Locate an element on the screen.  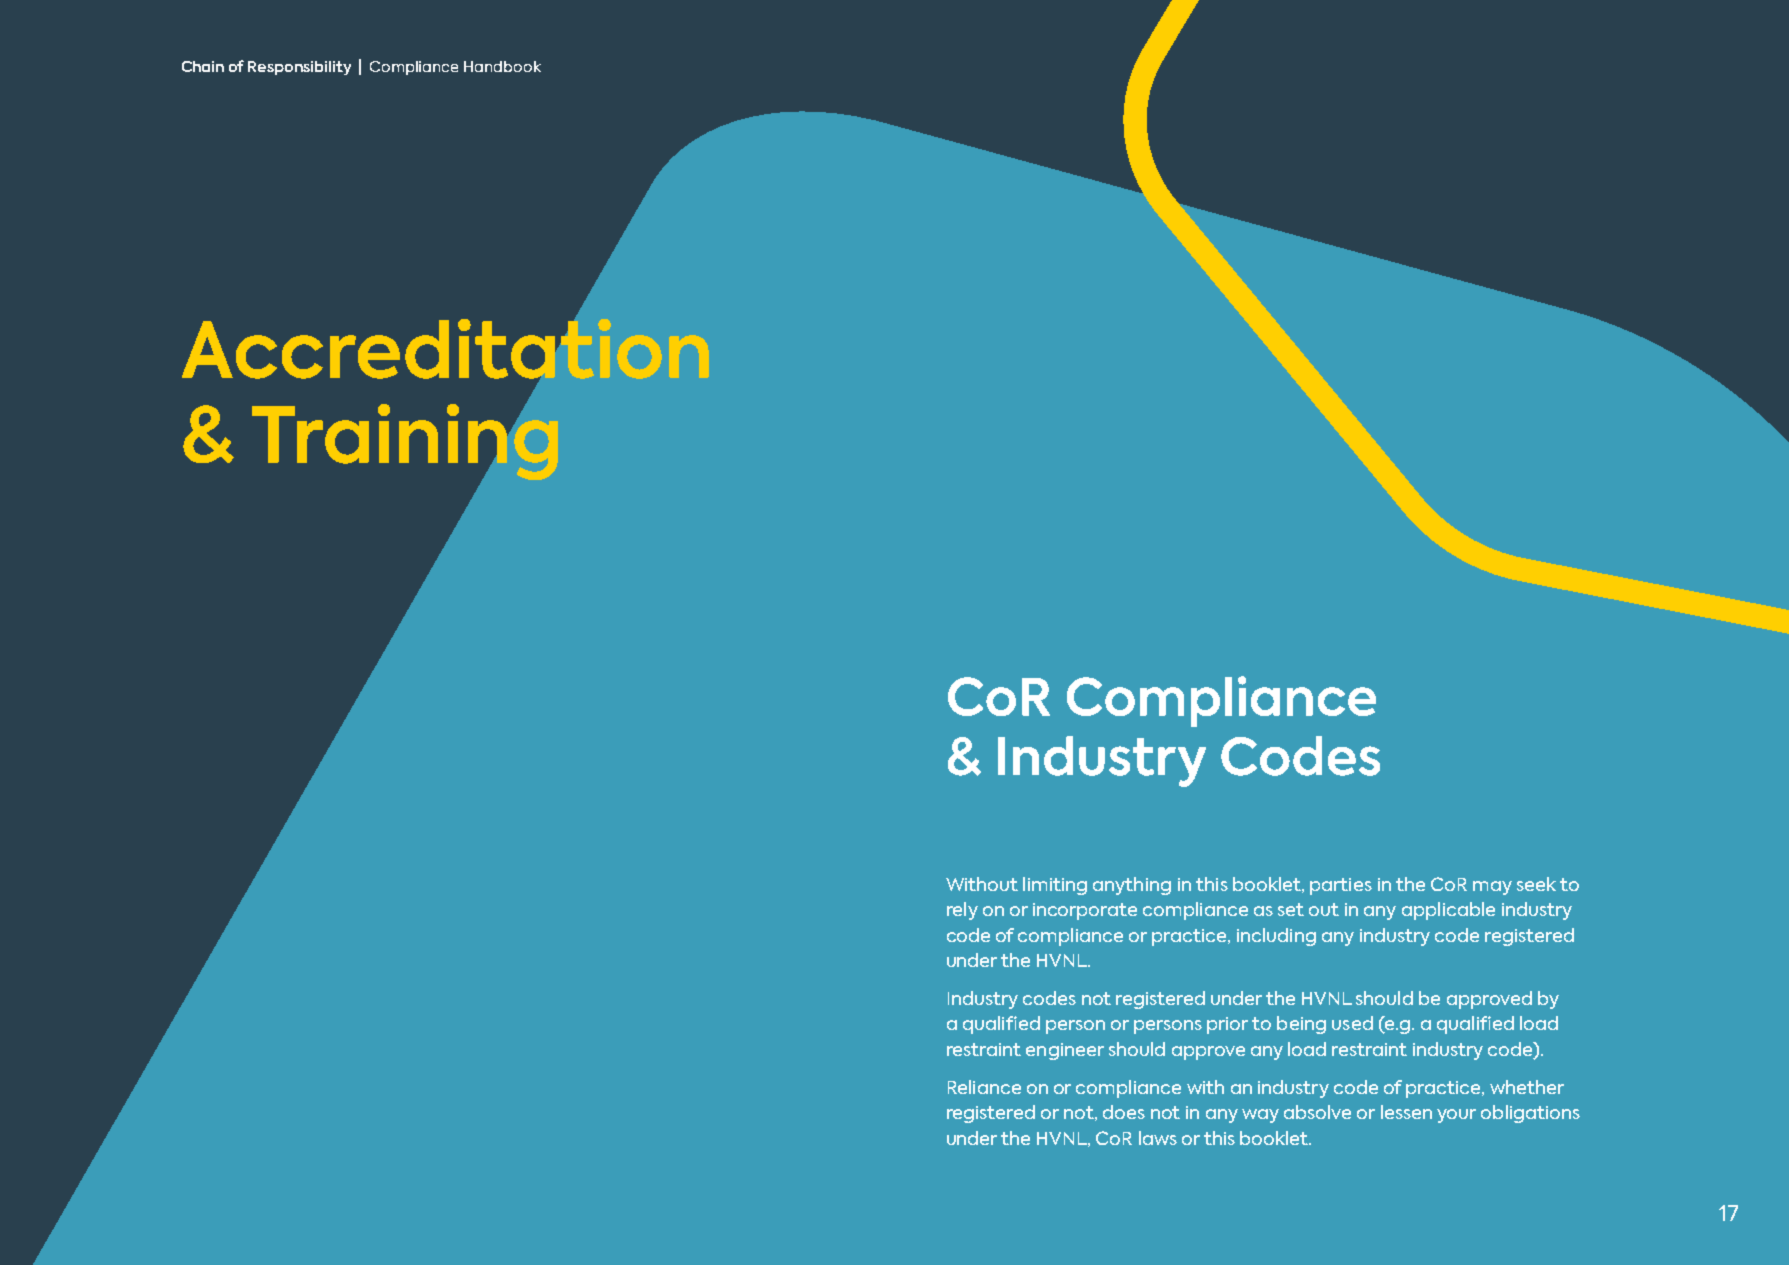
Responsibility is located at coordinates (299, 68).
